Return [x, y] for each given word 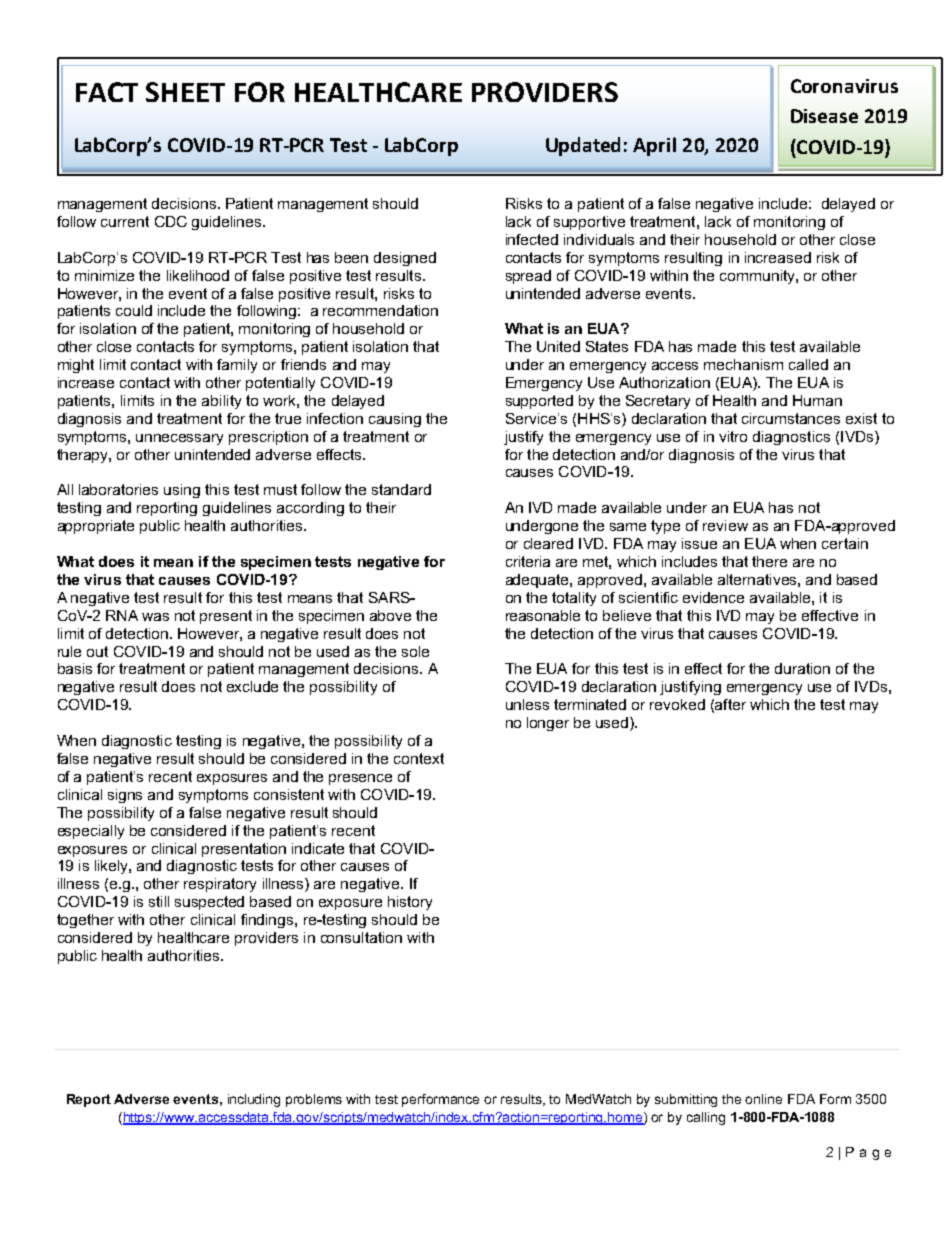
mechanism [743, 364]
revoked [677, 704]
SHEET [185, 92]
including [254, 1100]
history [410, 903]
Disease [824, 116]
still [159, 901]
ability [221, 402]
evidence [713, 597]
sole [415, 651]
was [155, 617]
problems [314, 1100]
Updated [583, 146]
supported [539, 402]
